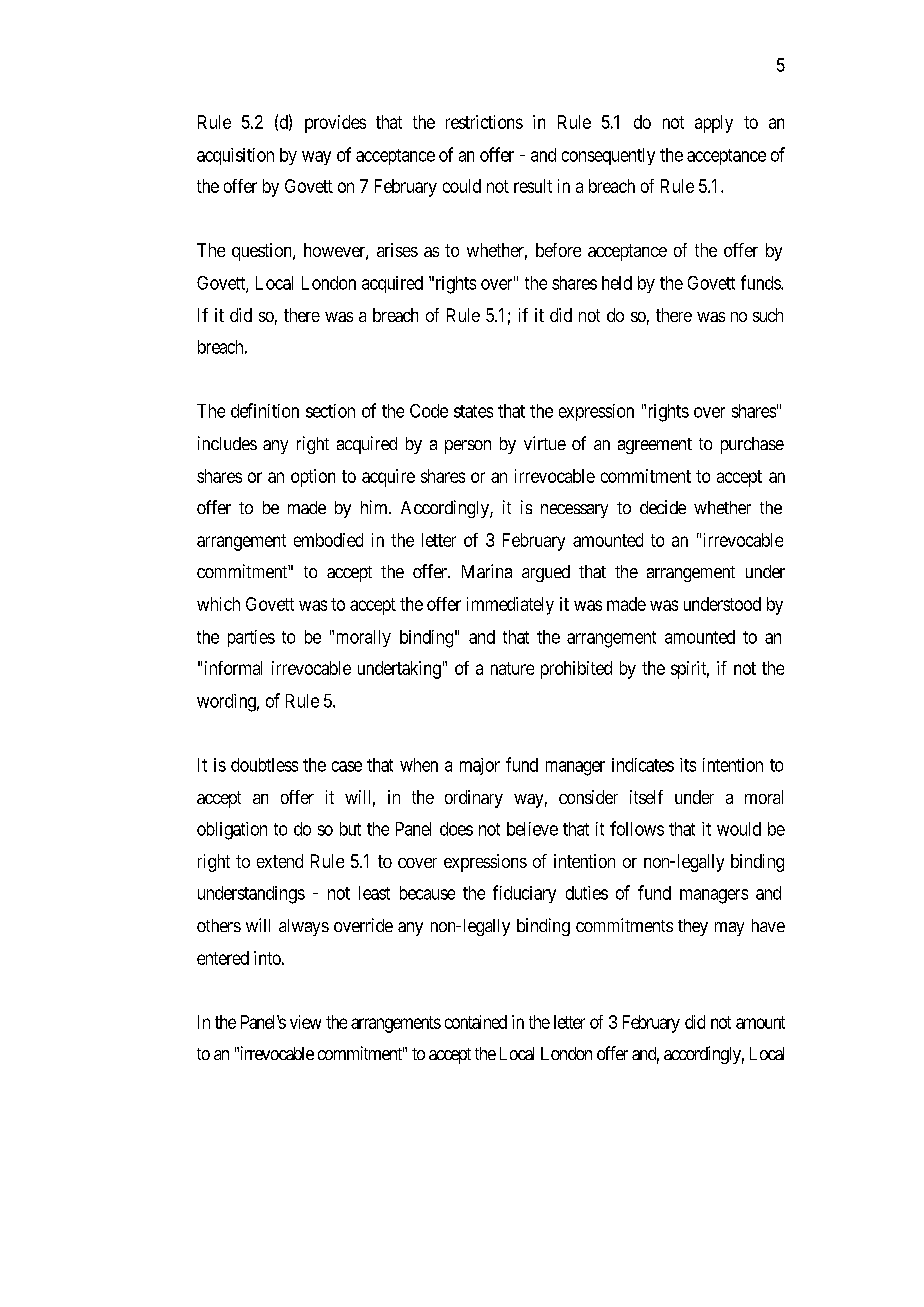 This document has height=1307, width=924. What do you see at coordinates (473, 411) in the document?
I see `states` at bounding box center [473, 411].
